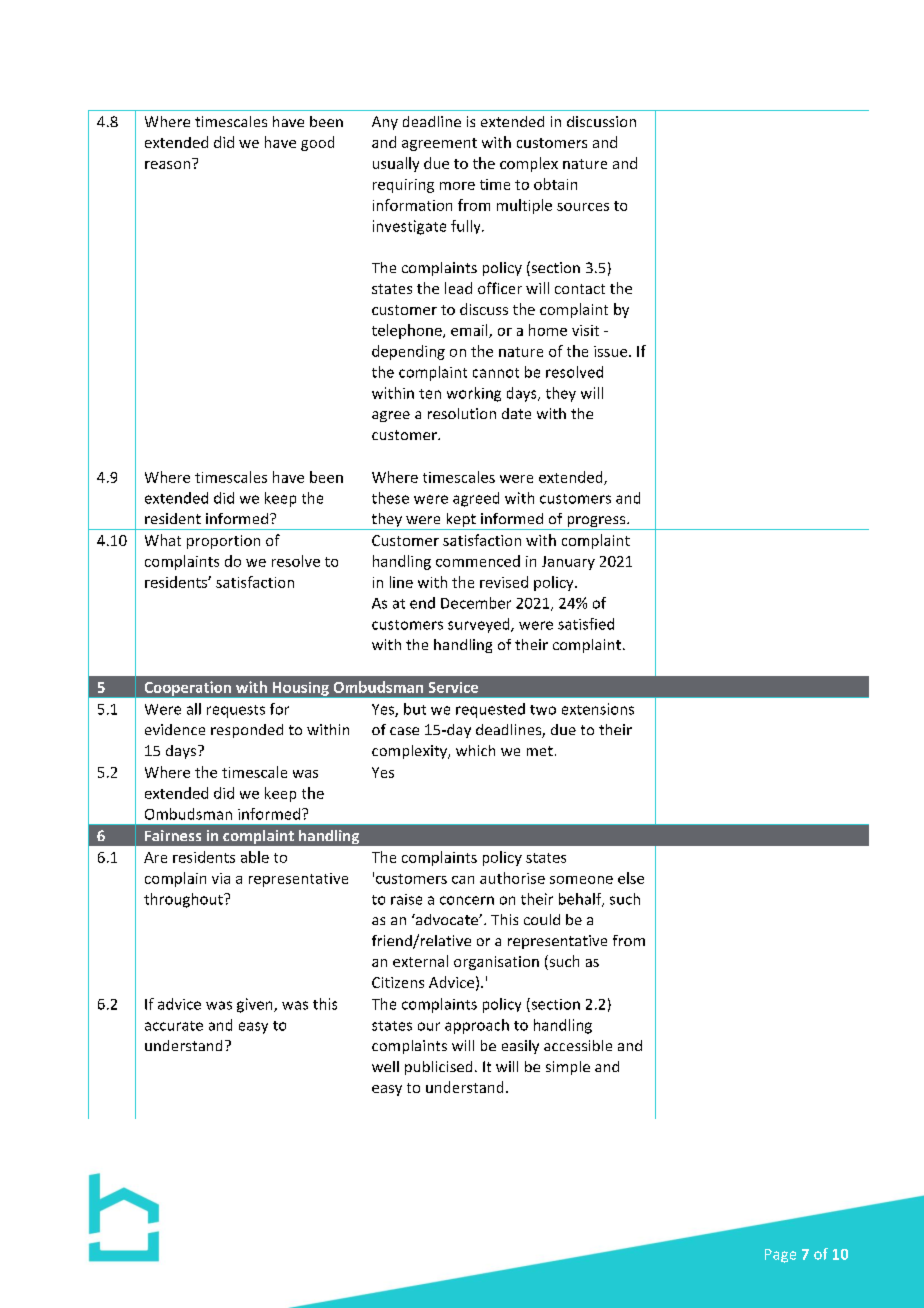 This page has width=924, height=1308. Describe the element at coordinates (596, 523) in the page. I see `progress` at that location.
